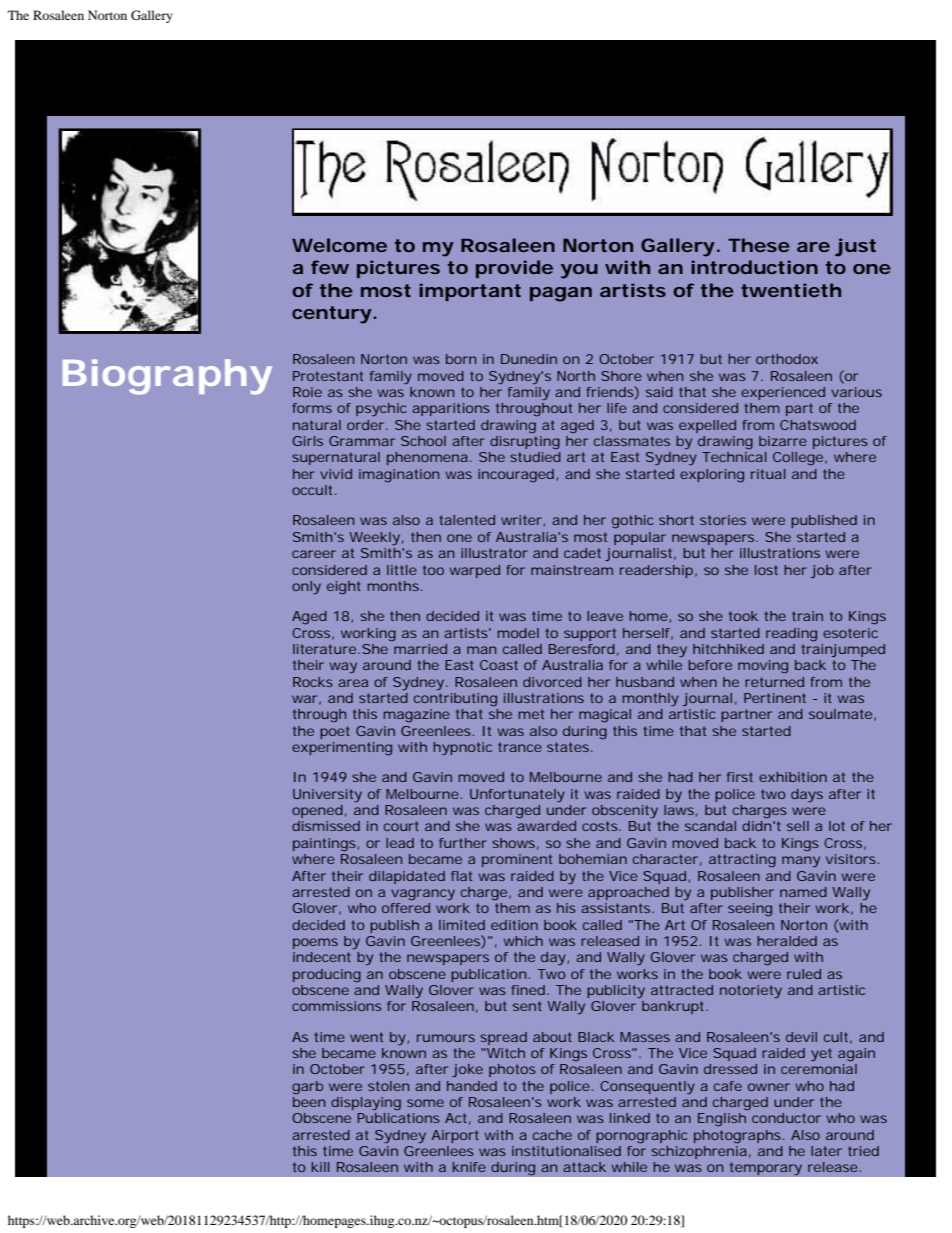 The height and width of the page is (1233, 952). I want to click on Dunedin, so click(529, 359).
